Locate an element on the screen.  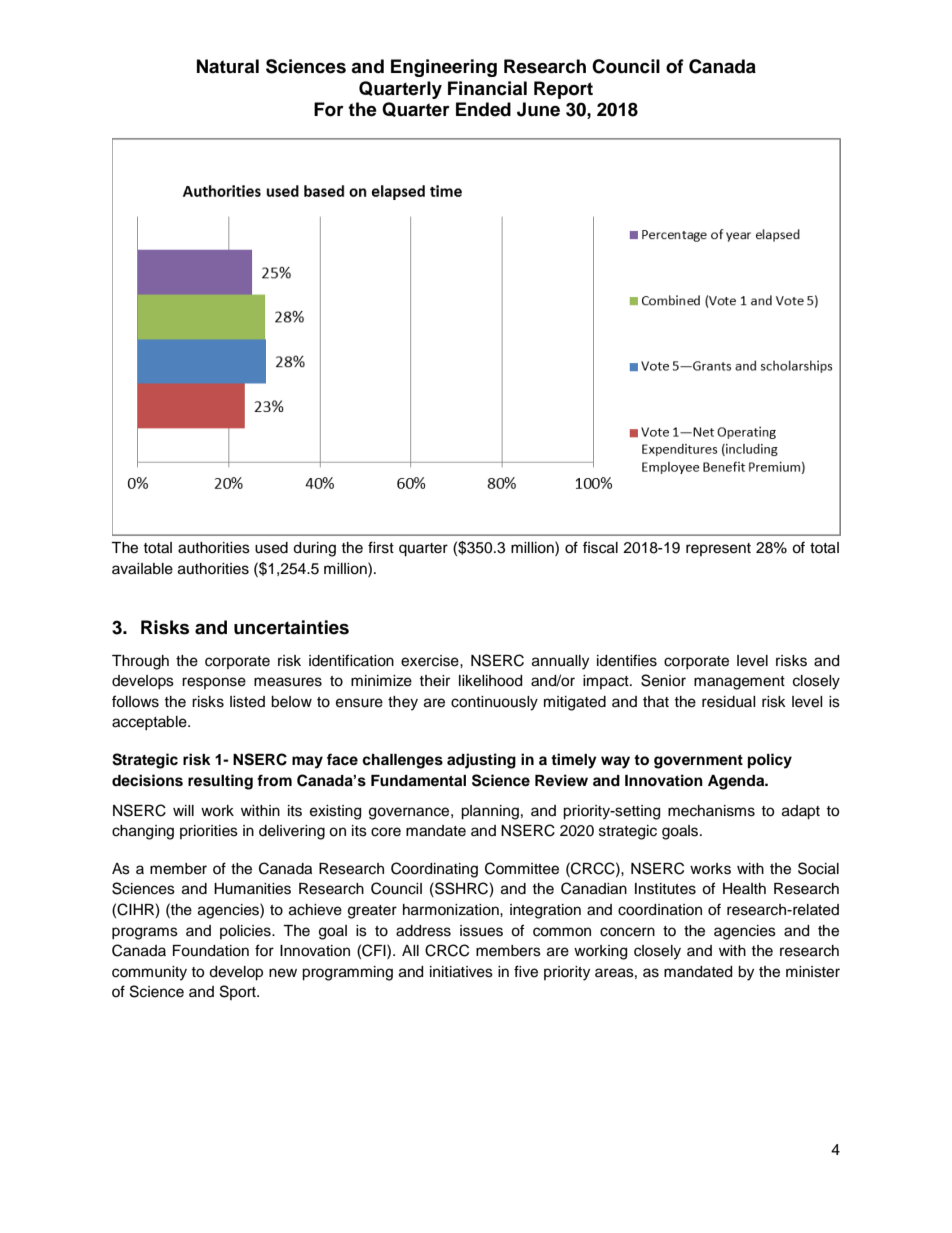
Report is located at coordinates (563, 90).
